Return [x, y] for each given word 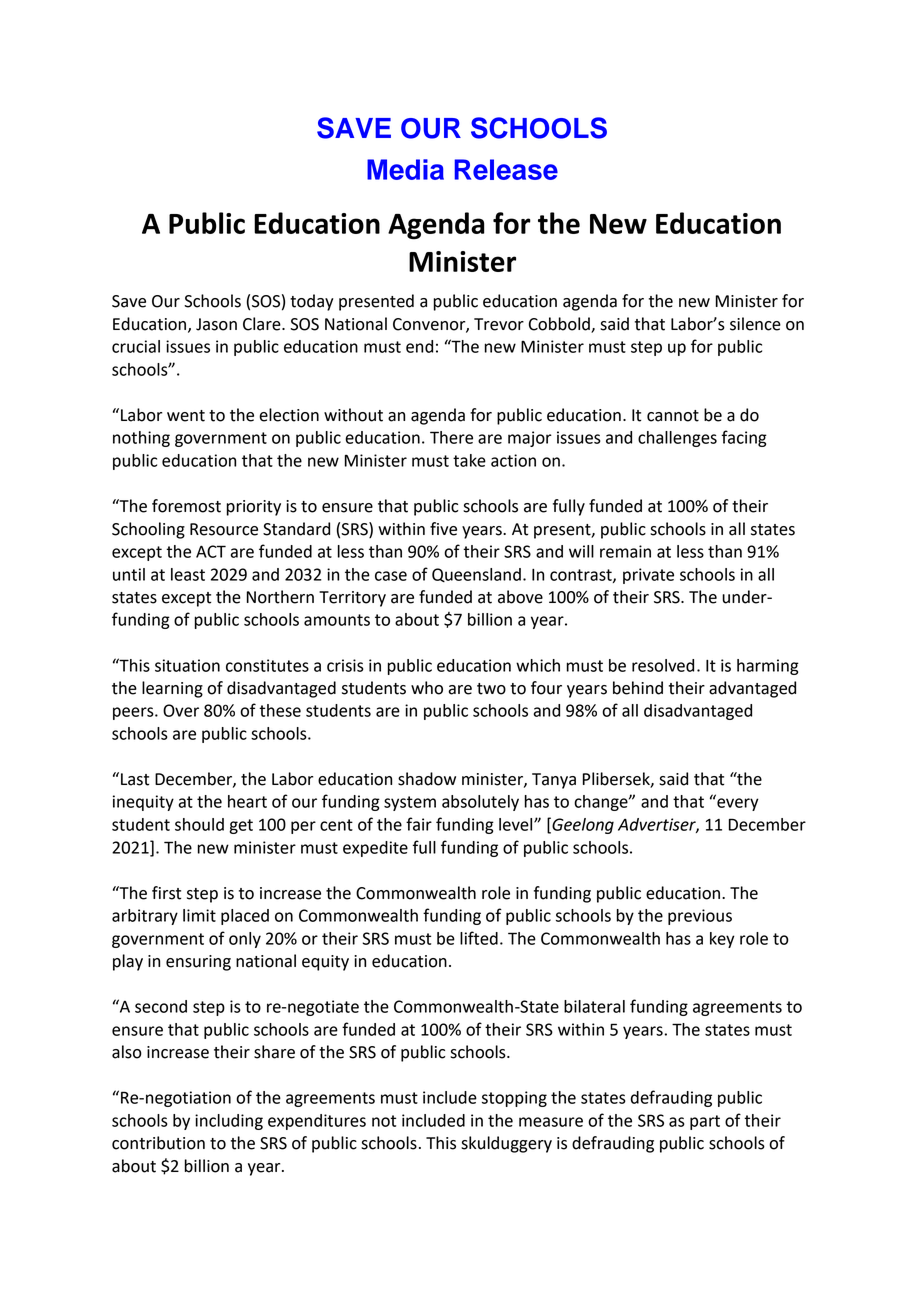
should [199, 824]
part [705, 1122]
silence [755, 324]
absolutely [480, 803]
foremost [186, 506]
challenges [677, 439]
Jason [216, 324]
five [443, 529]
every [737, 803]
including [229, 1122]
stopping [514, 1099]
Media [405, 169]
